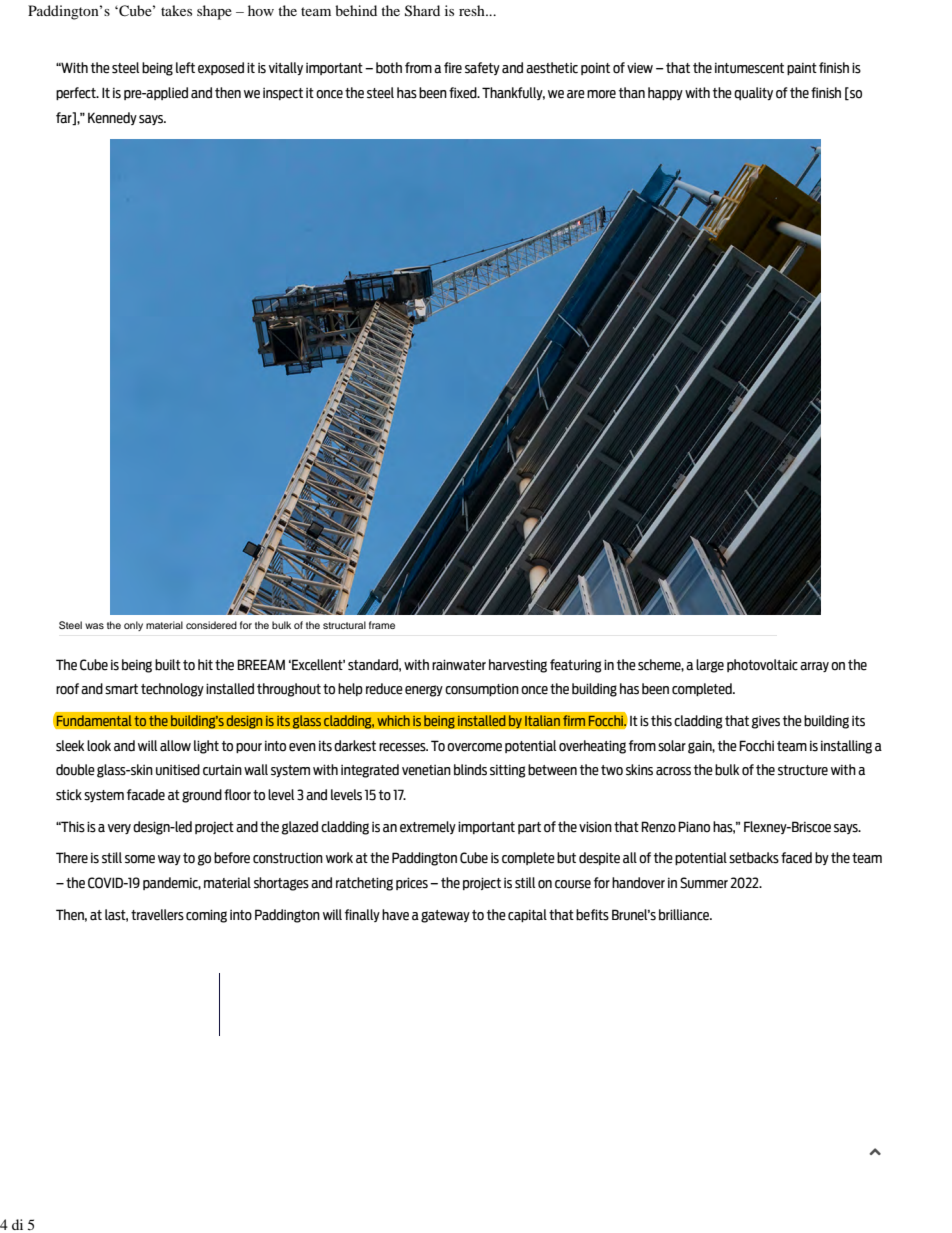  Describe the element at coordinates (710, 666) in the screenshot. I see `large` at that location.
